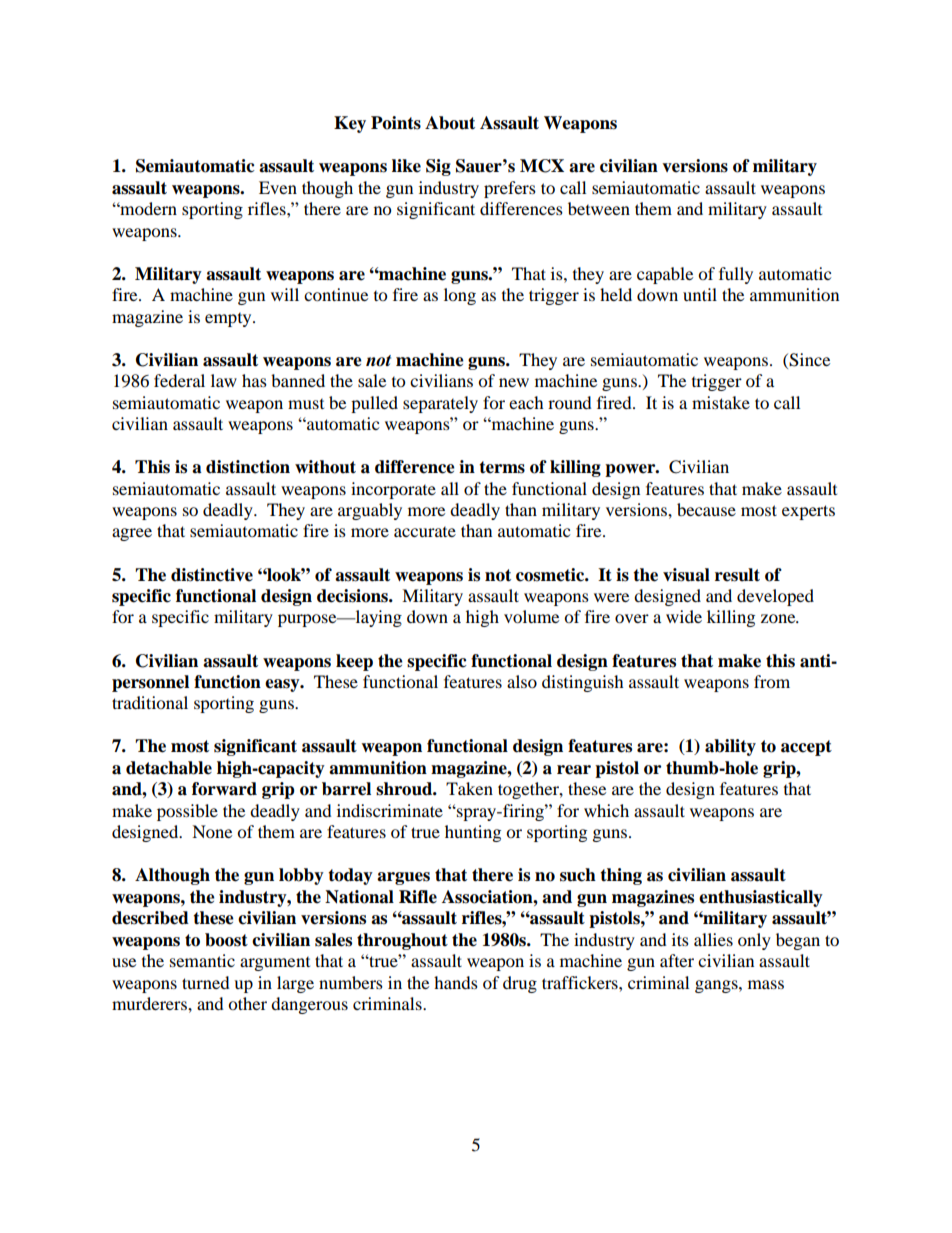 This page has width=952, height=1233. What do you see at coordinates (450, 123) in the page?
I see `About` at bounding box center [450, 123].
